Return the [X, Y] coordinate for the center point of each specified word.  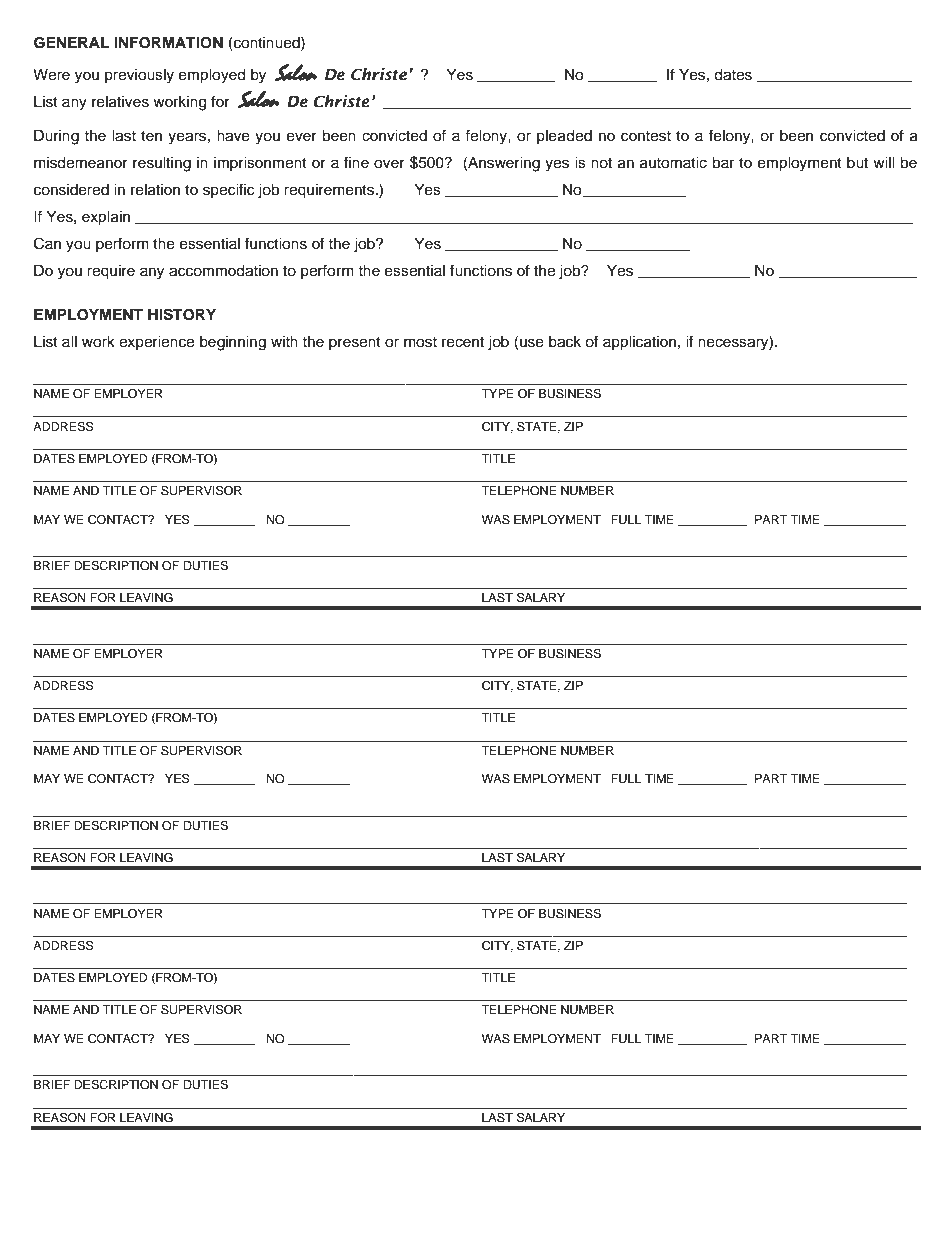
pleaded [564, 137]
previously [139, 76]
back [565, 342]
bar [723, 163]
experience [156, 343]
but [857, 163]
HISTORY [182, 314]
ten [151, 136]
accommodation [223, 271]
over [389, 164]
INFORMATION [168, 43]
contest [646, 136]
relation [155, 190]
